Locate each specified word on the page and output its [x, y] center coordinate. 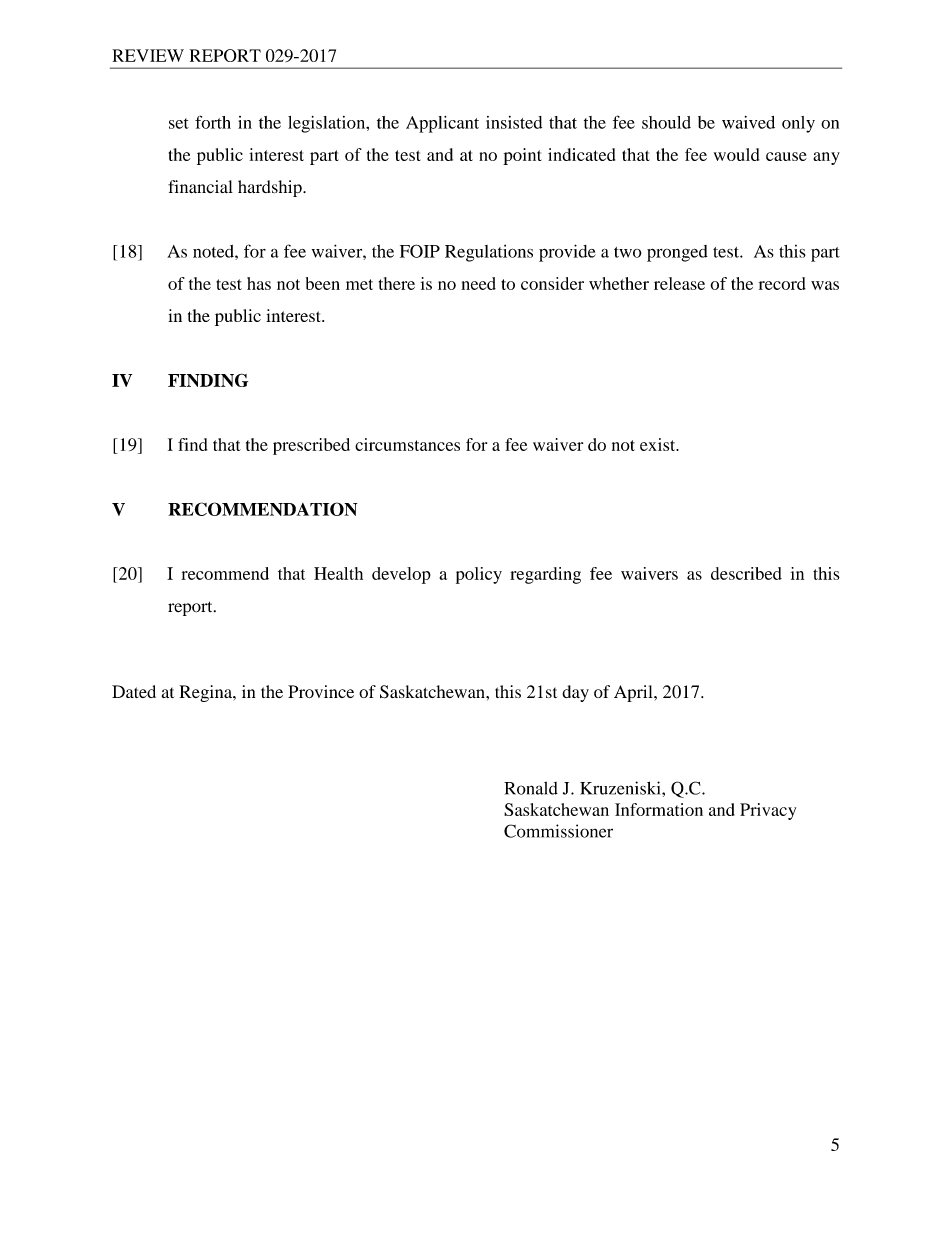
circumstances [407, 444]
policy [479, 575]
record [782, 283]
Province [321, 691]
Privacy [768, 811]
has [259, 283]
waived [748, 122]
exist [659, 444]
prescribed [311, 446]
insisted [514, 122]
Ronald [531, 788]
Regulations [489, 253]
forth [213, 122]
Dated [134, 691]
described [746, 573]
